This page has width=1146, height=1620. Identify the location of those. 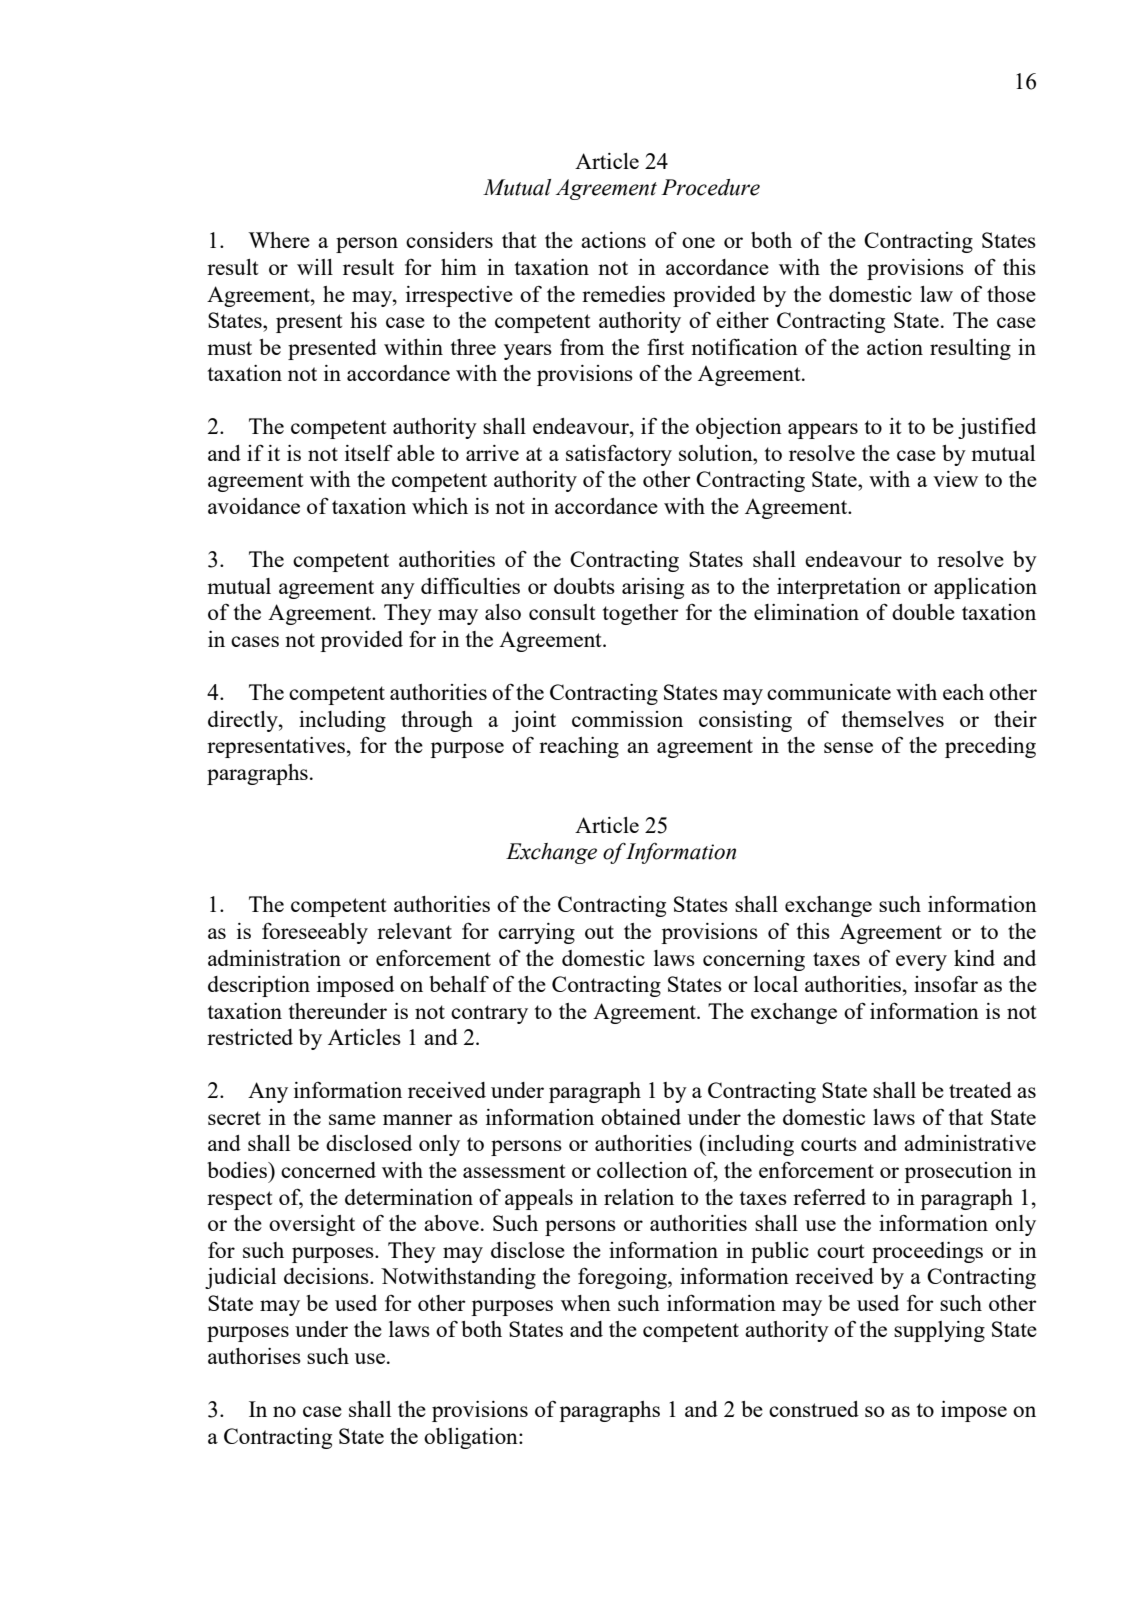
(1011, 294).
